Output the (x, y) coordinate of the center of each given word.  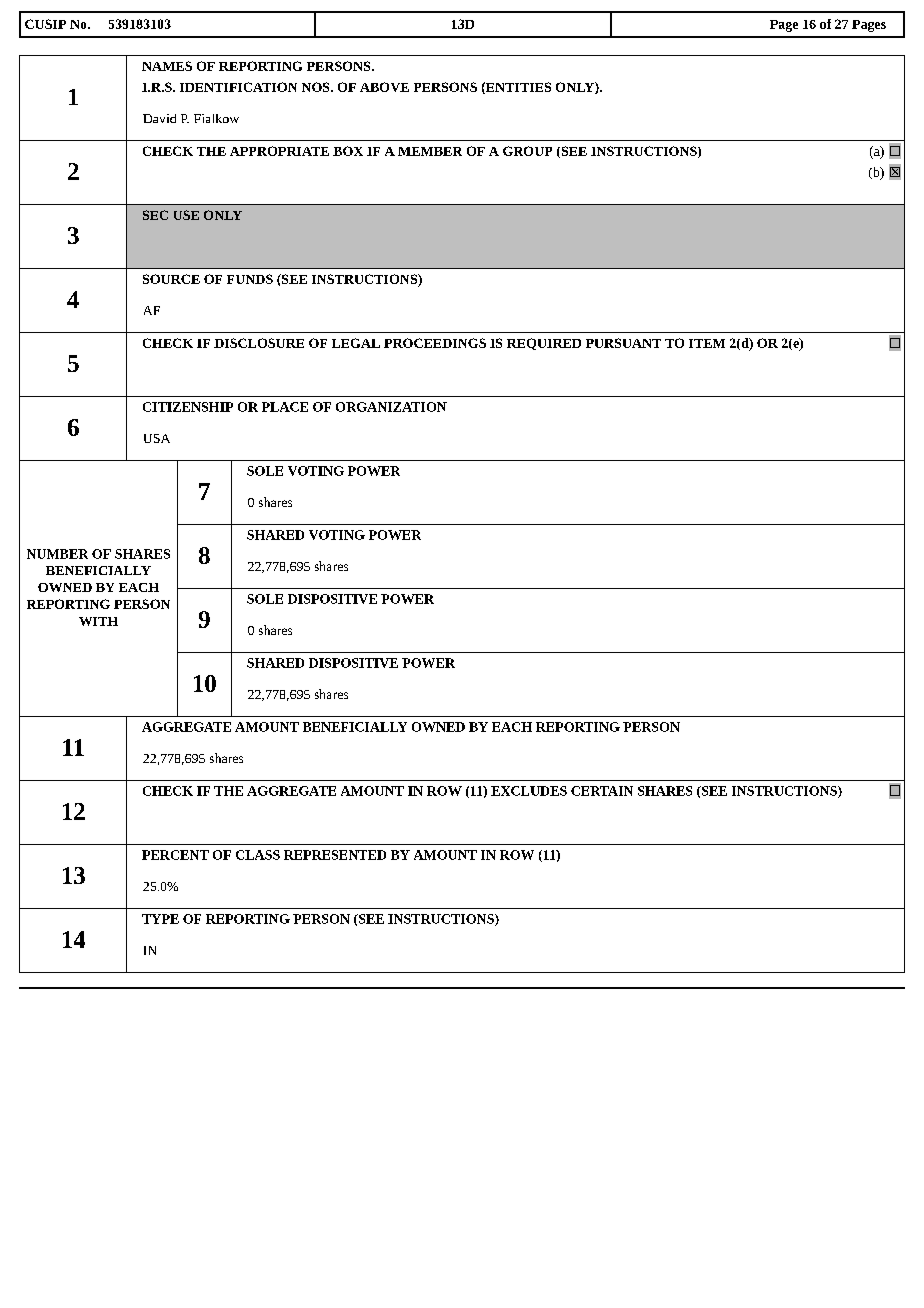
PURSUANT (623, 343)
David (159, 118)
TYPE (160, 919)
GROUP (527, 151)
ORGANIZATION (391, 407)
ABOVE (384, 87)
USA (157, 438)
